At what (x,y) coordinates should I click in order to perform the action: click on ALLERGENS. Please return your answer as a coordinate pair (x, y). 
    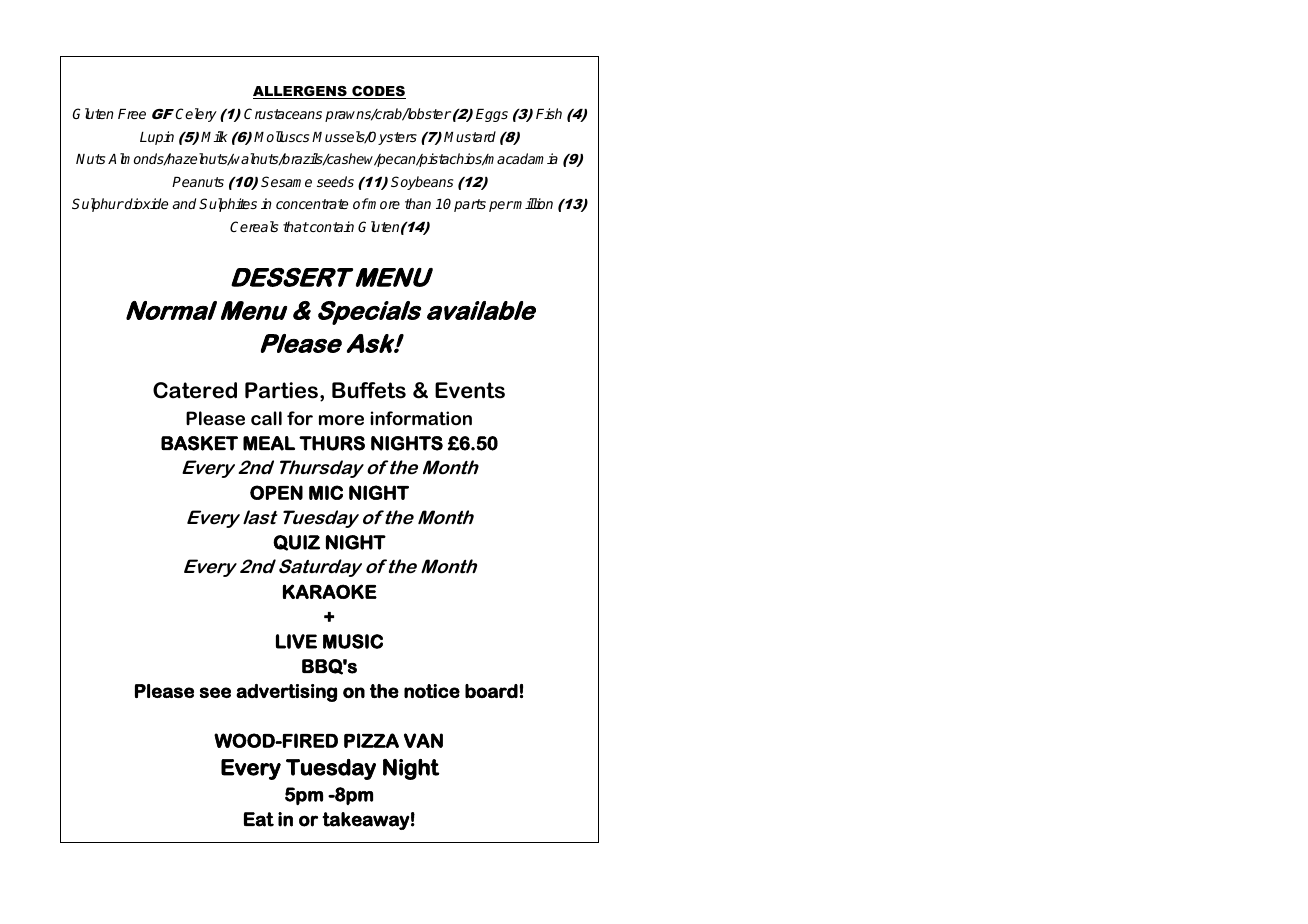
    Looking at the image, I should click on (301, 92).
